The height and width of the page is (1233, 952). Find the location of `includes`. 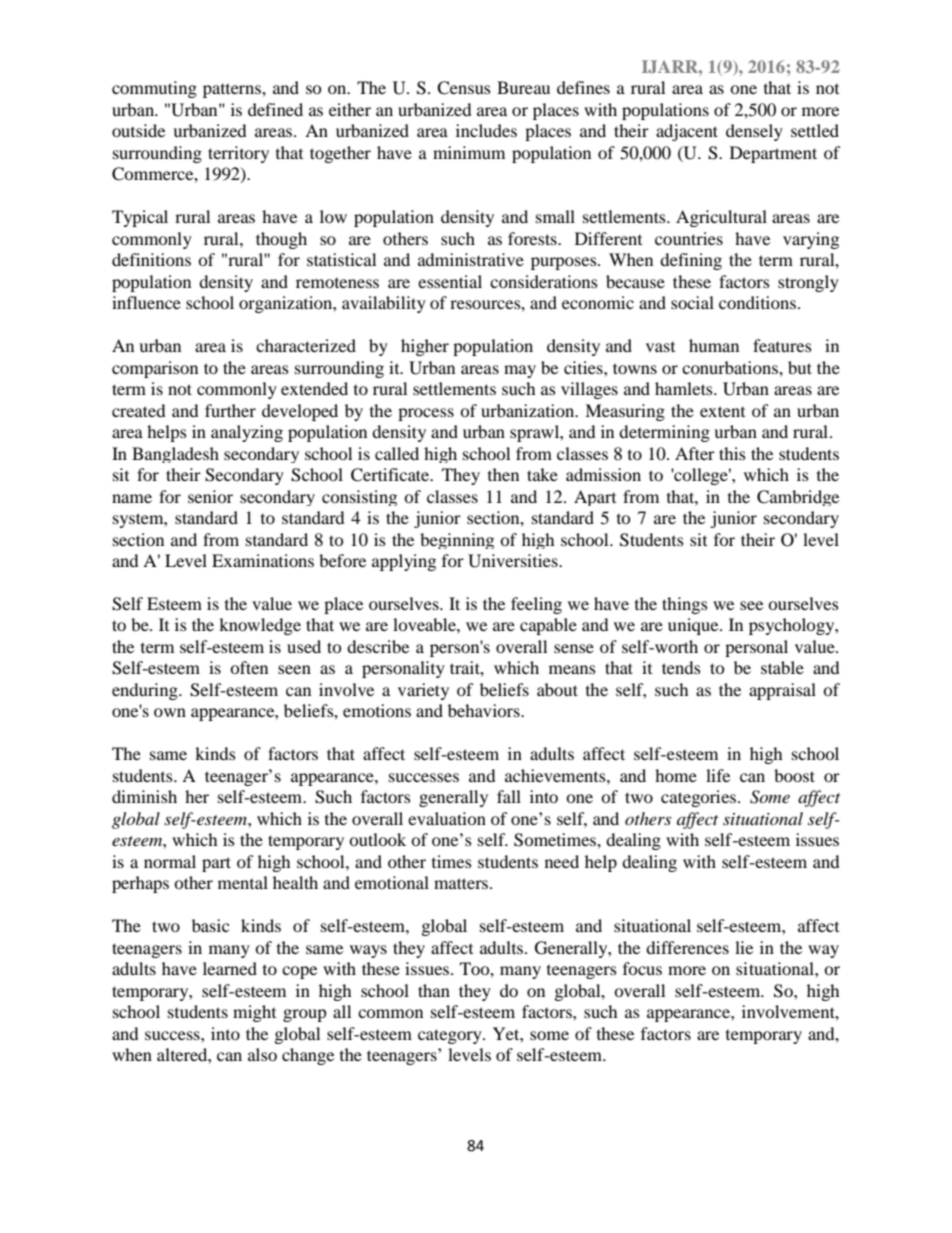

includes is located at coordinates (486, 130).
